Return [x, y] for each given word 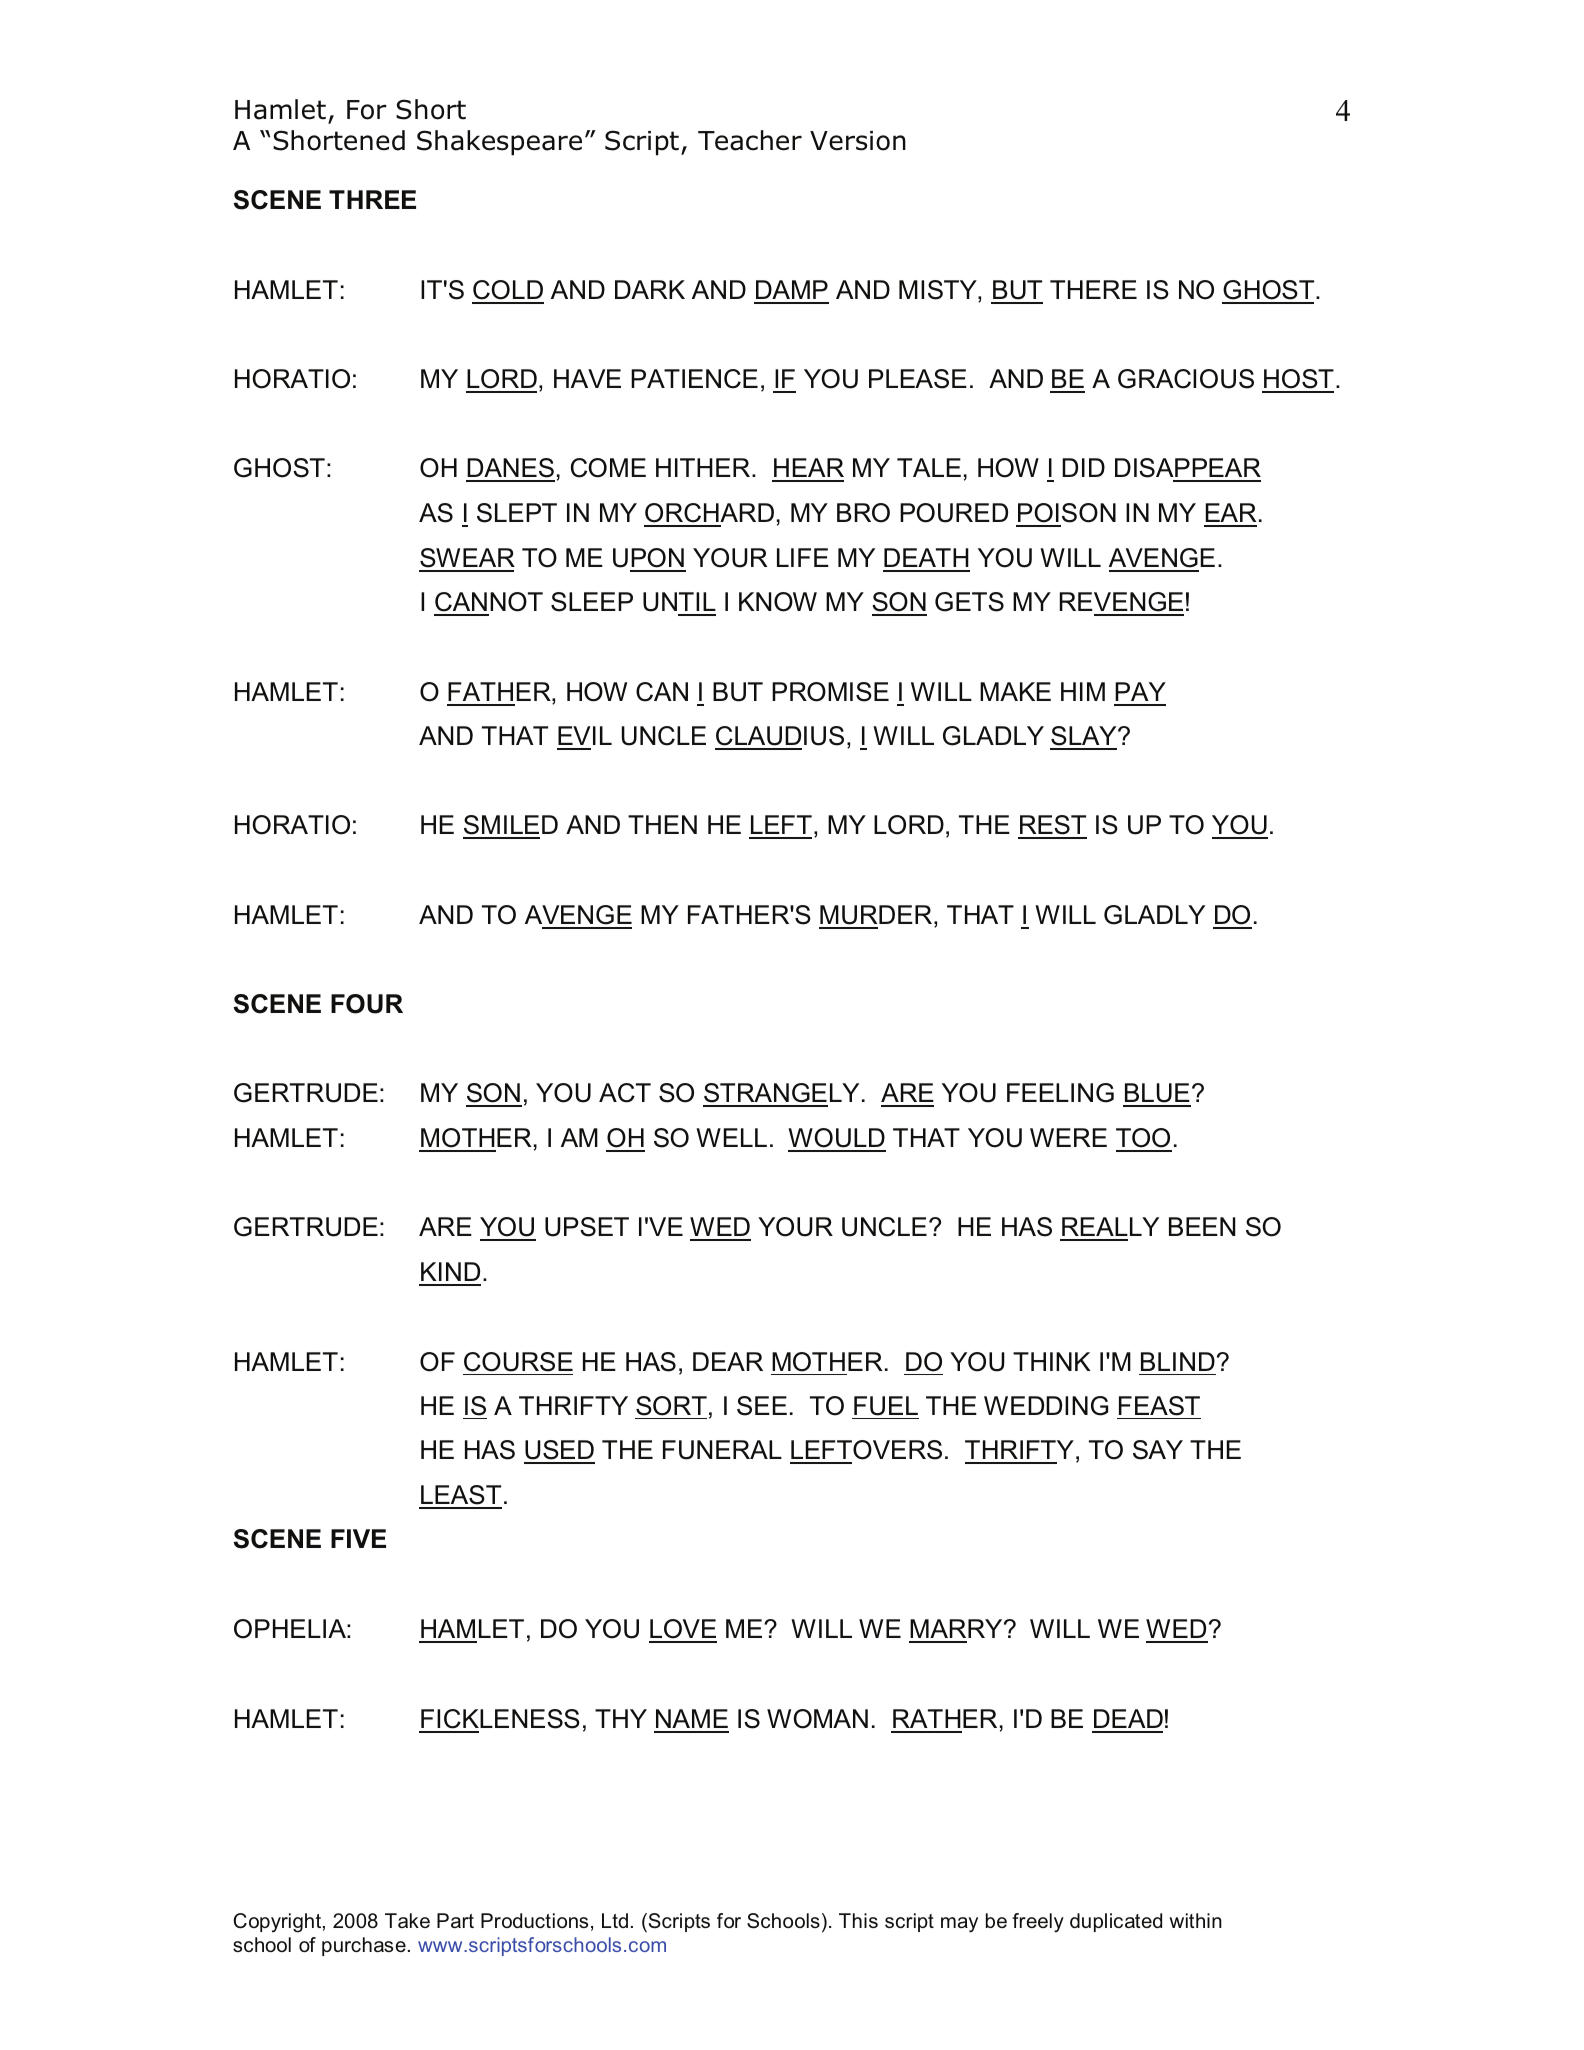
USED [559, 1451]
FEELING [1060, 1093]
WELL [731, 1137]
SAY [1158, 1450]
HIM [1083, 691]
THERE [1093, 289]
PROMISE [830, 692]
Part [455, 1920]
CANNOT [488, 603]
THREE [372, 199]
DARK [650, 289]
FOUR [367, 1004]
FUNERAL [722, 1450]
